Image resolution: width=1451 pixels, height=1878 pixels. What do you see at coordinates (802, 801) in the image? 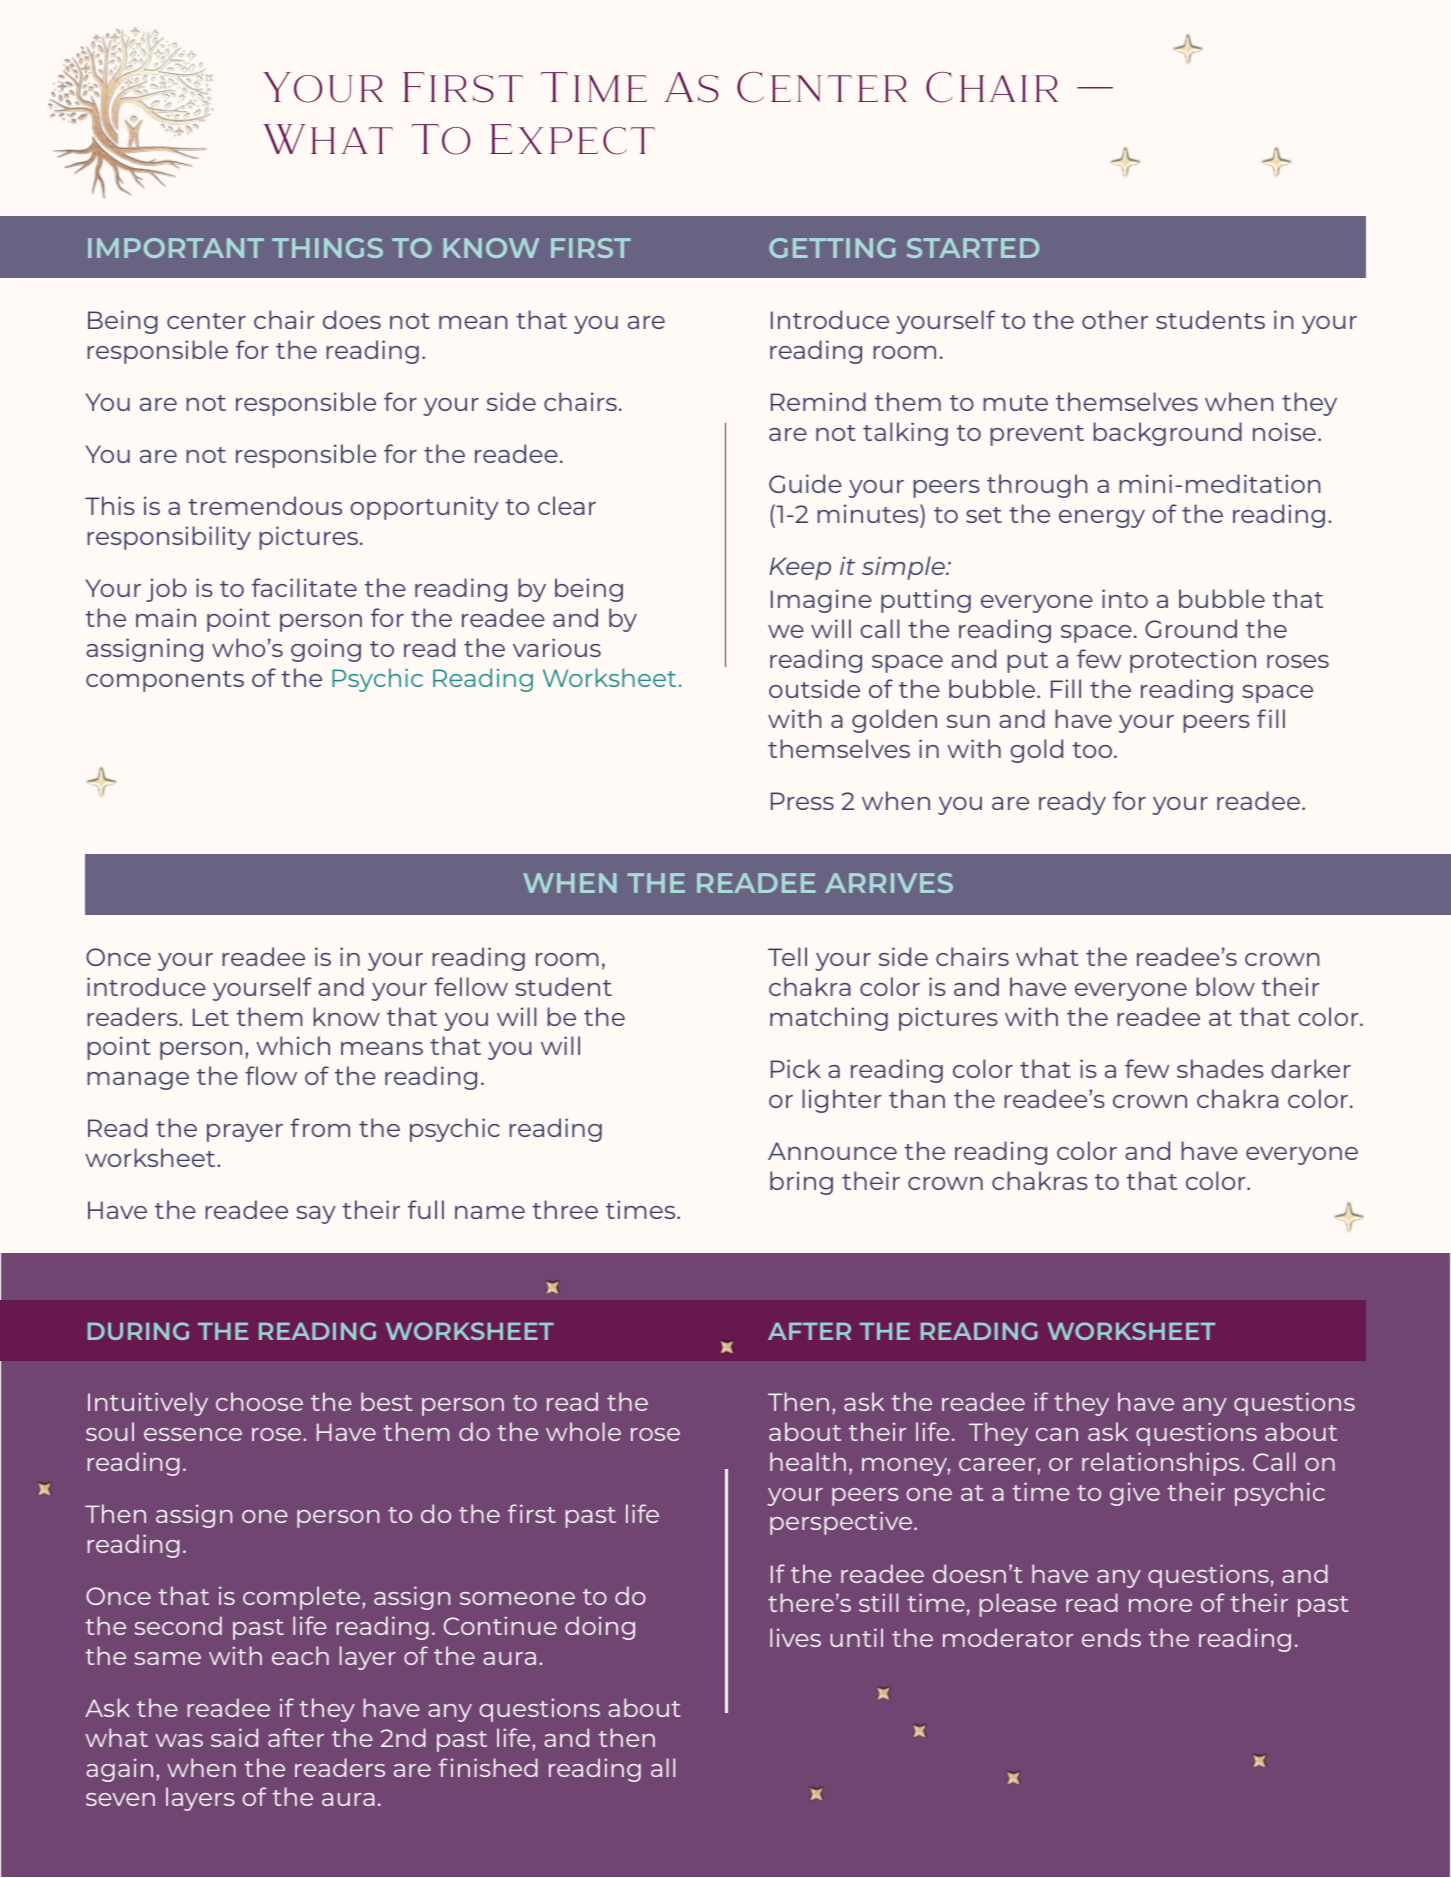
I see `Press` at bounding box center [802, 801].
